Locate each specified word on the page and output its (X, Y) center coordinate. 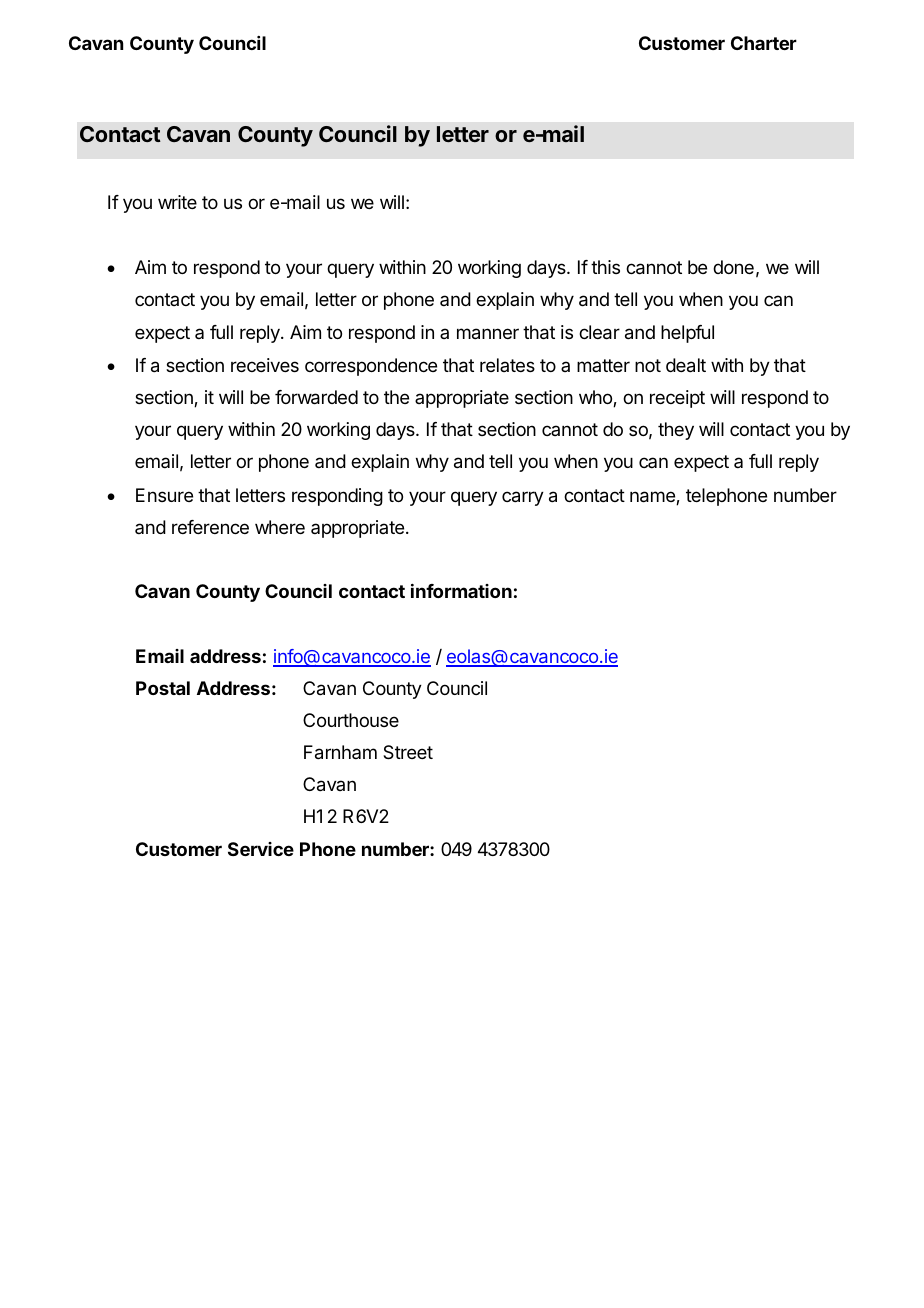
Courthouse (351, 720)
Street (408, 752)
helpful (687, 334)
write (177, 202)
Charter (764, 43)
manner (488, 334)
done (733, 267)
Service (261, 849)
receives (265, 365)
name (653, 498)
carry (523, 498)
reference (210, 527)
